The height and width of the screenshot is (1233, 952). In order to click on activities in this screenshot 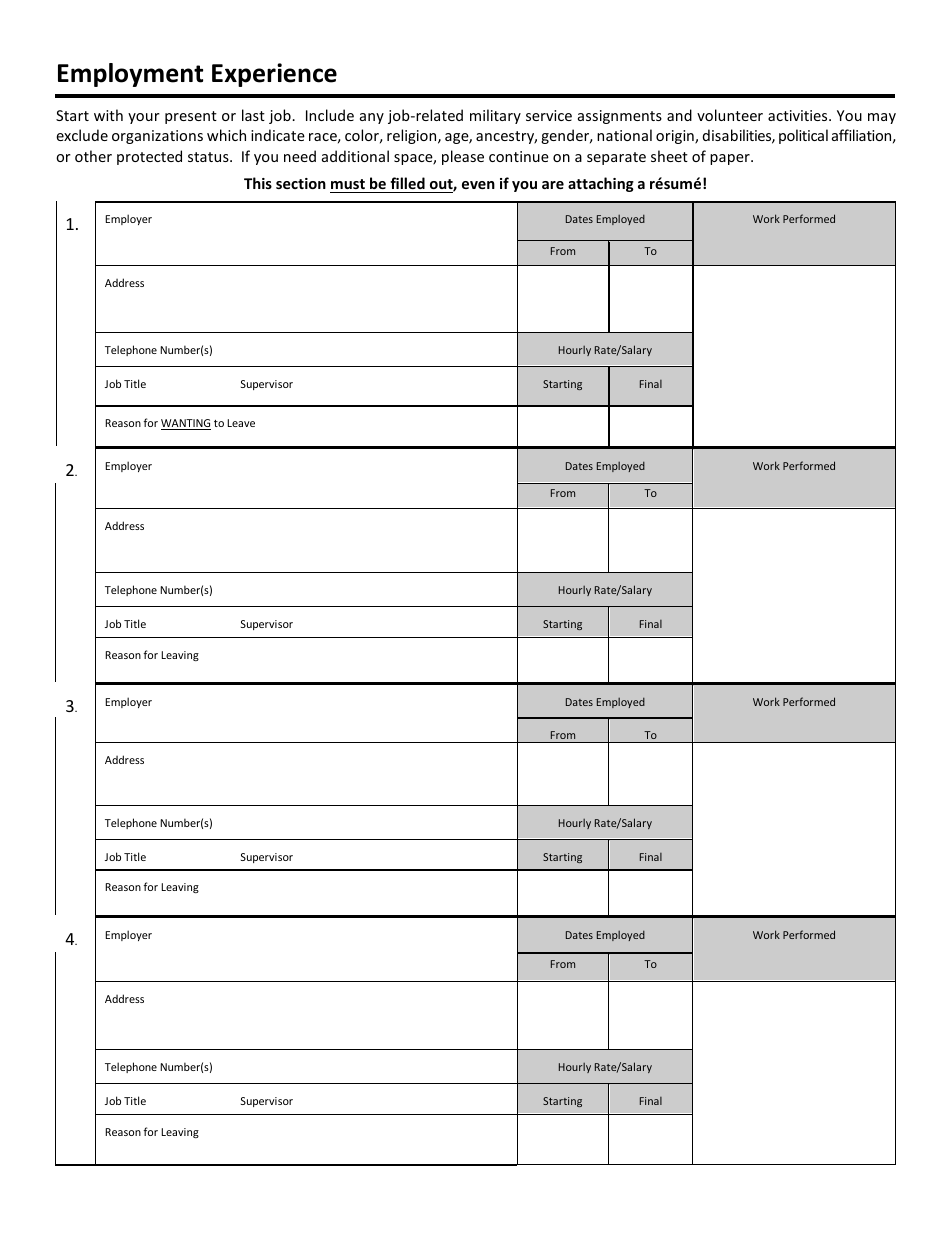, I will do `click(799, 115)`.
